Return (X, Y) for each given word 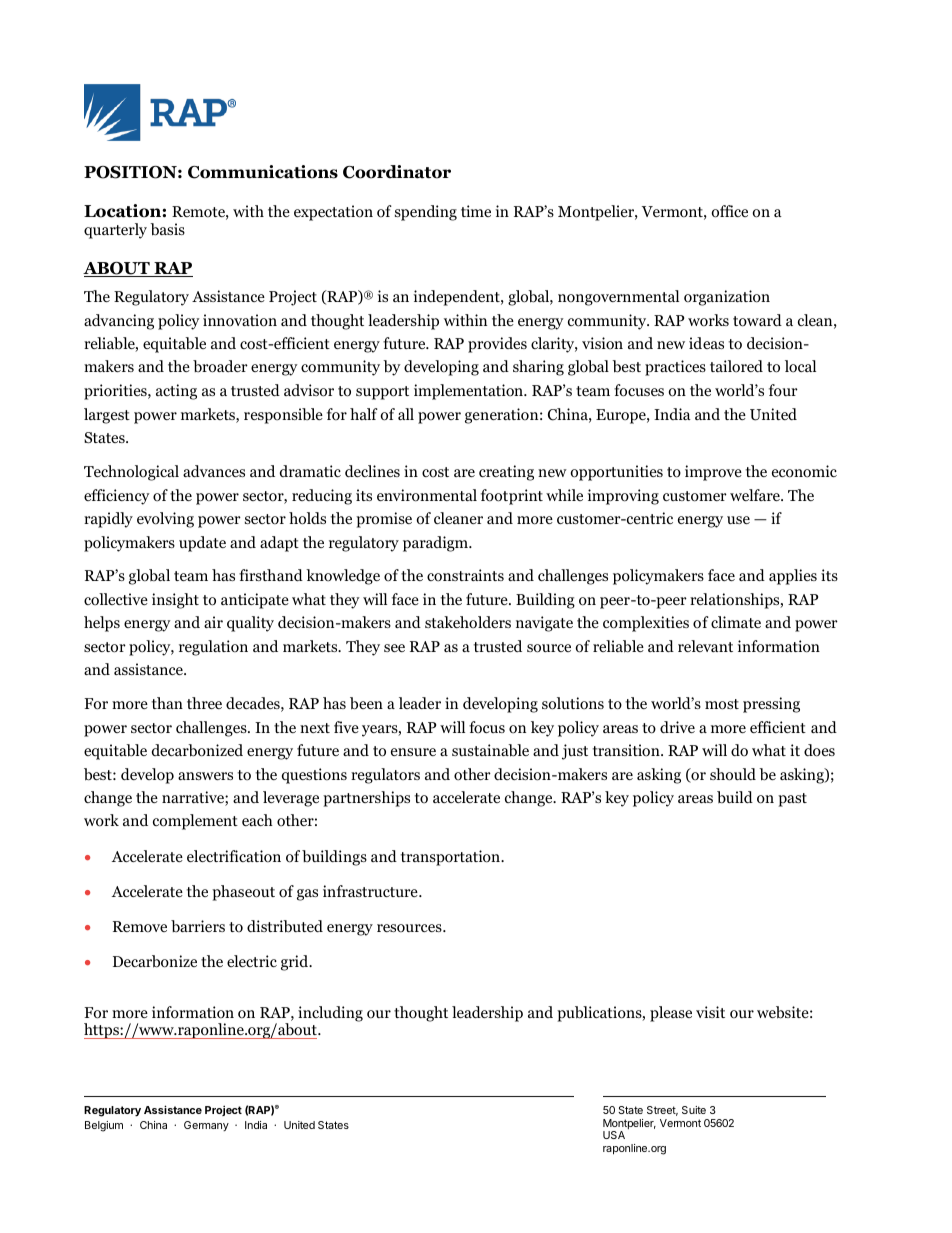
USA (614, 1135)
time (476, 211)
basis (167, 229)
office (729, 211)
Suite (694, 1110)
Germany (206, 1126)
